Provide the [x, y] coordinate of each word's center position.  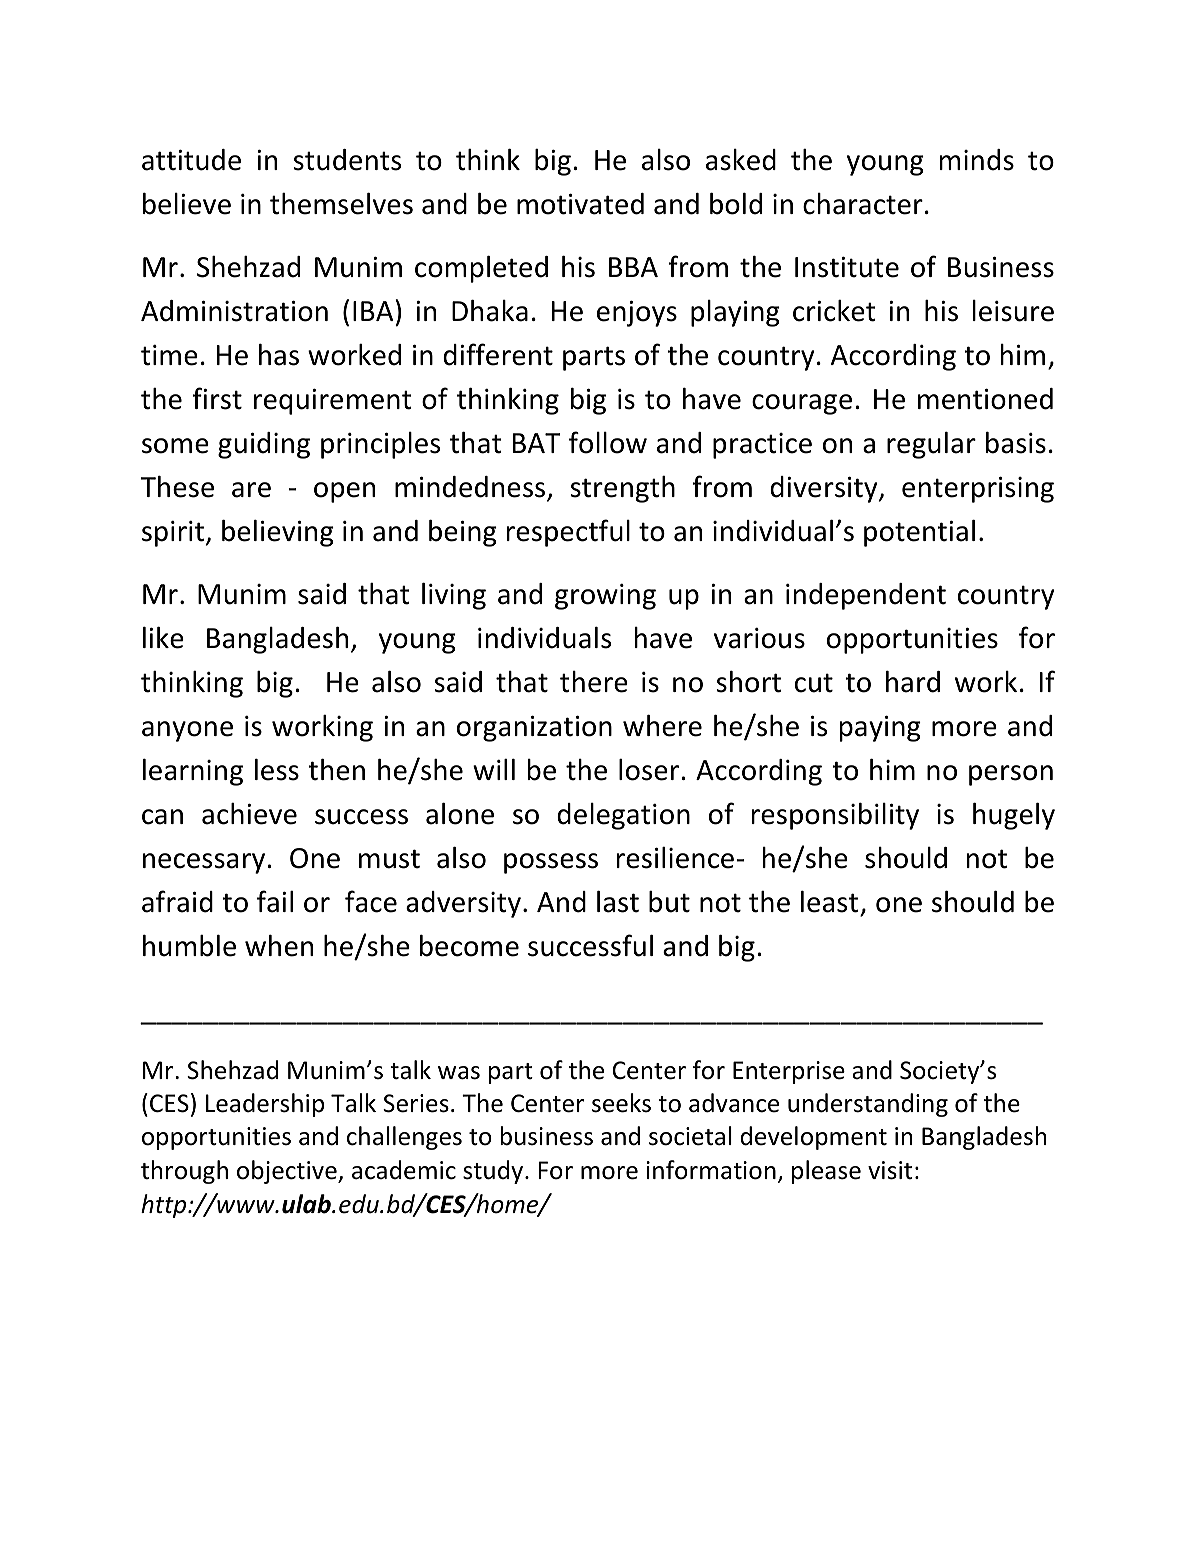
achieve [249, 814]
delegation [623, 816]
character [863, 204]
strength [622, 489]
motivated [580, 204]
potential [919, 533]
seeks [621, 1103]
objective [288, 1172]
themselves [341, 204]
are [251, 490]
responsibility [835, 816]
